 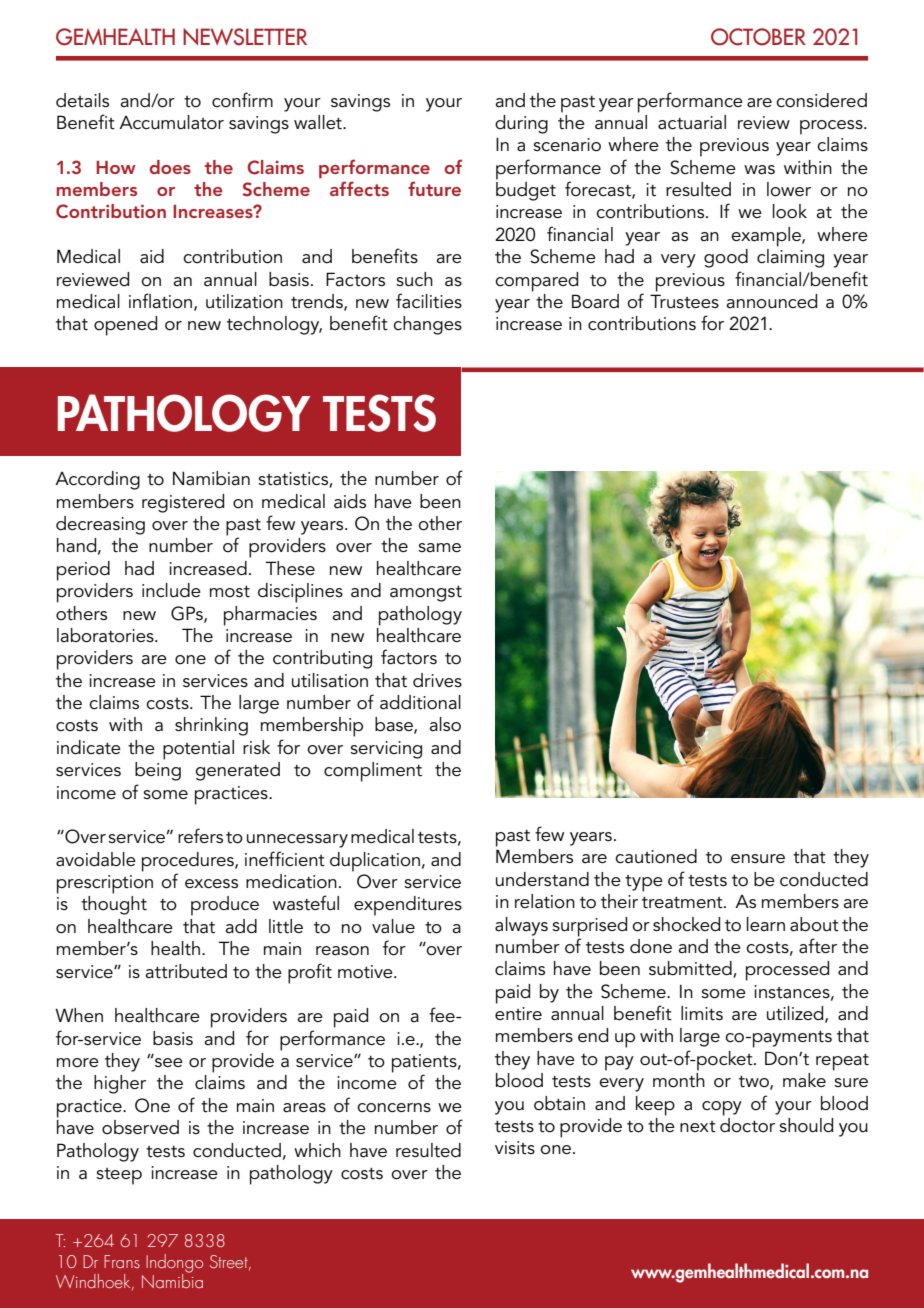 What do you see at coordinates (171, 122) in the image?
I see `Accumulator` at bounding box center [171, 122].
